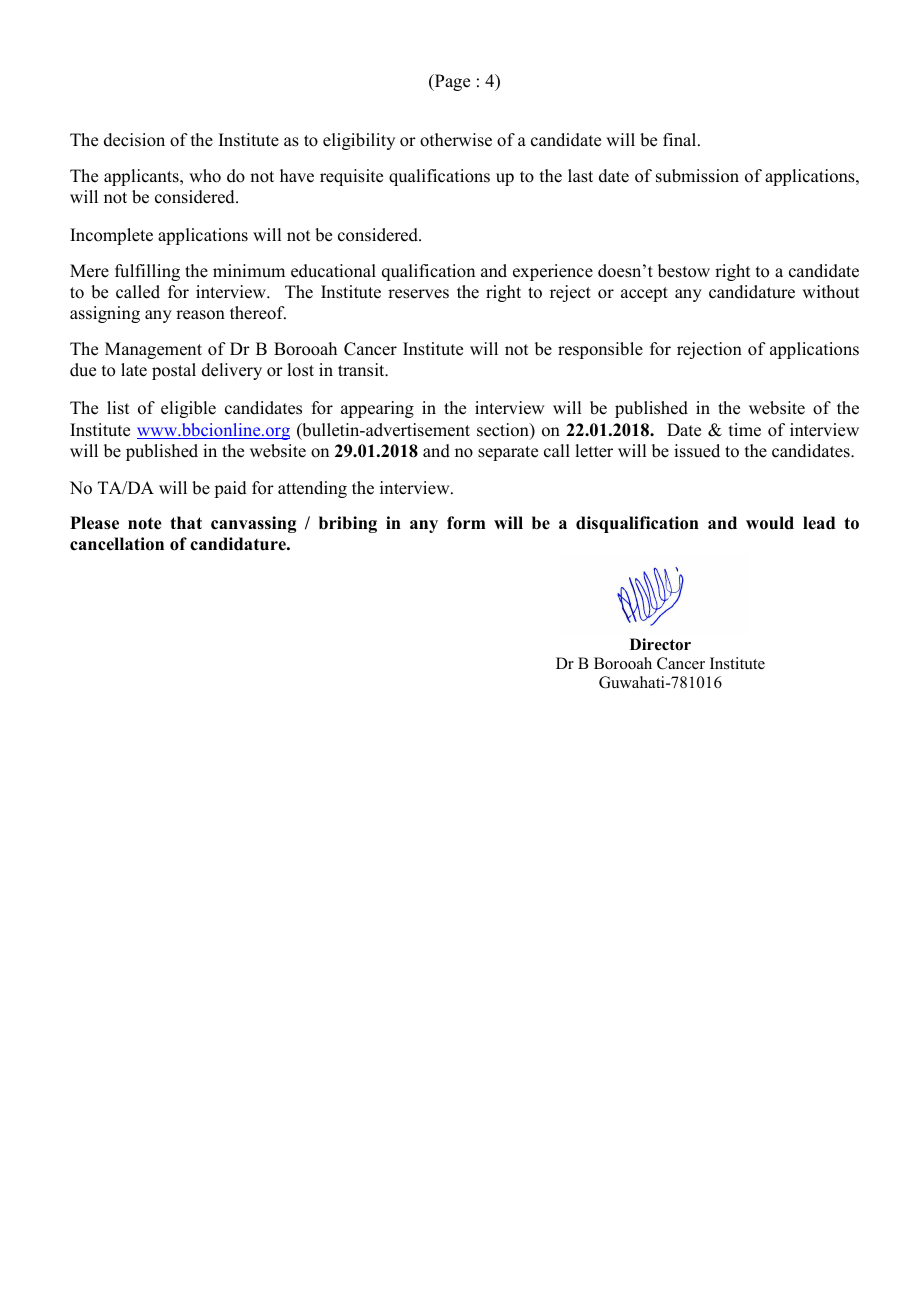 This page has width=924, height=1308. I want to click on reason, so click(200, 315).
